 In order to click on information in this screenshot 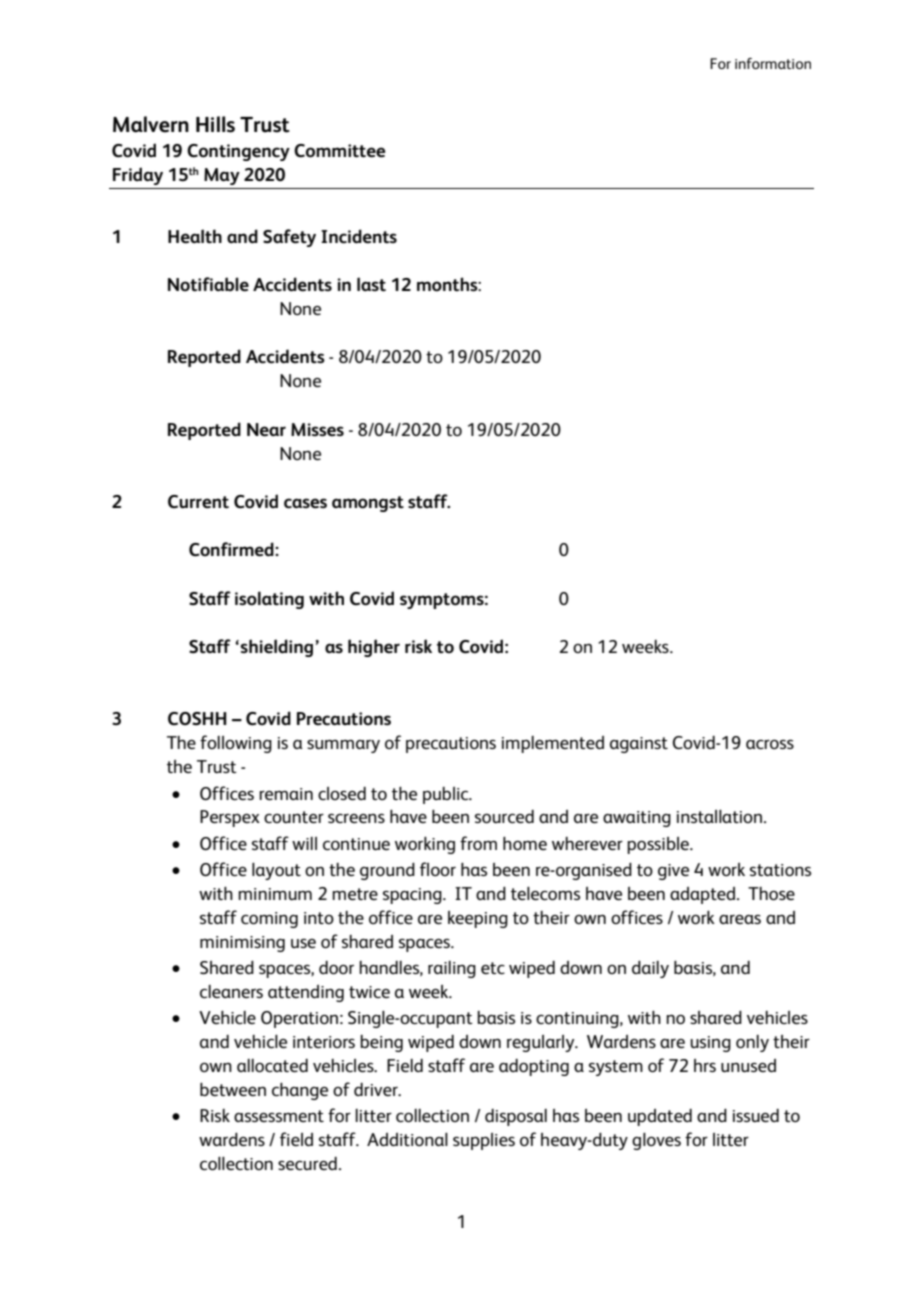, I will do `click(773, 63)`.
